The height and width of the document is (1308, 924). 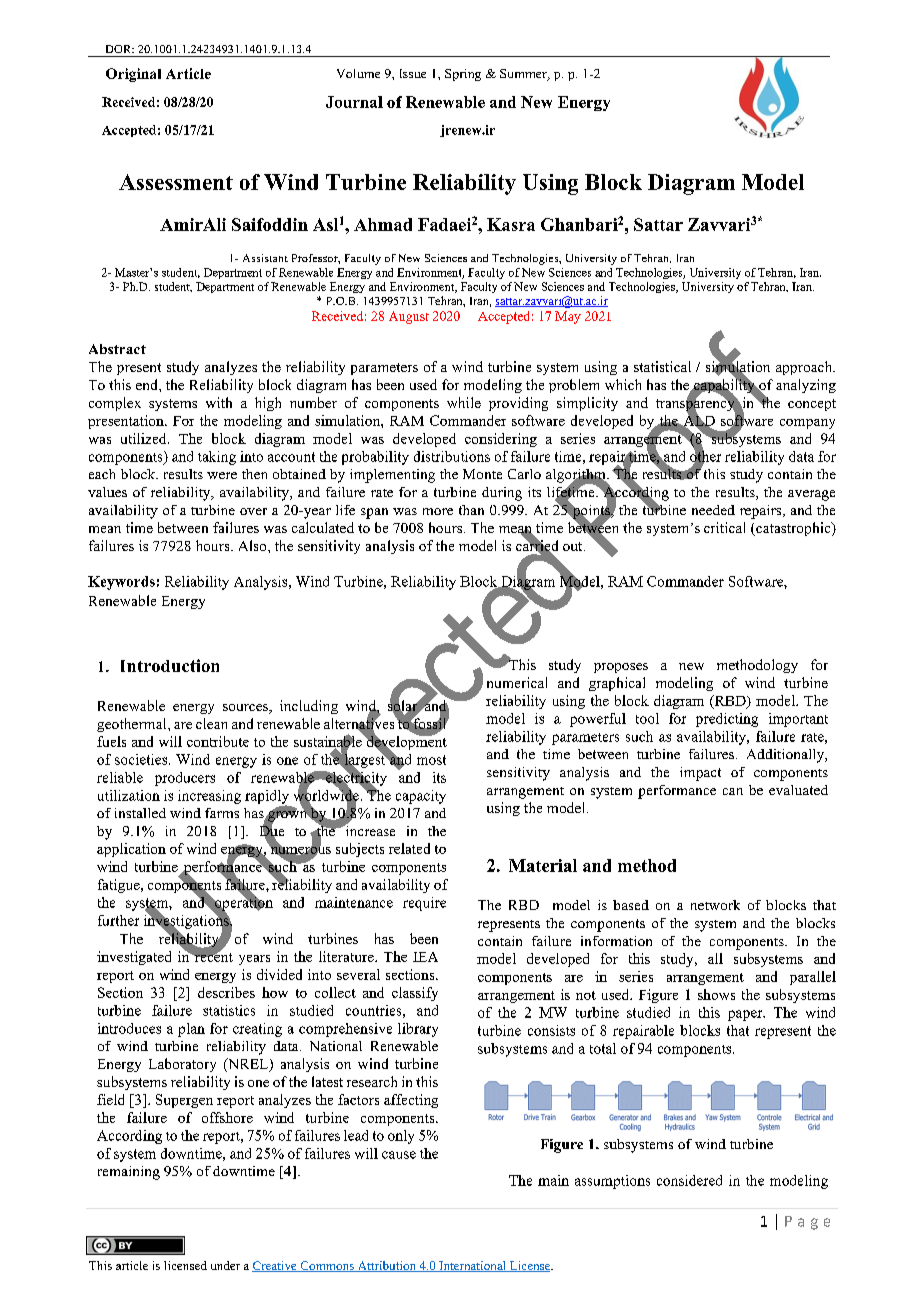 What do you see at coordinates (133, 75) in the document?
I see `Original` at bounding box center [133, 75].
